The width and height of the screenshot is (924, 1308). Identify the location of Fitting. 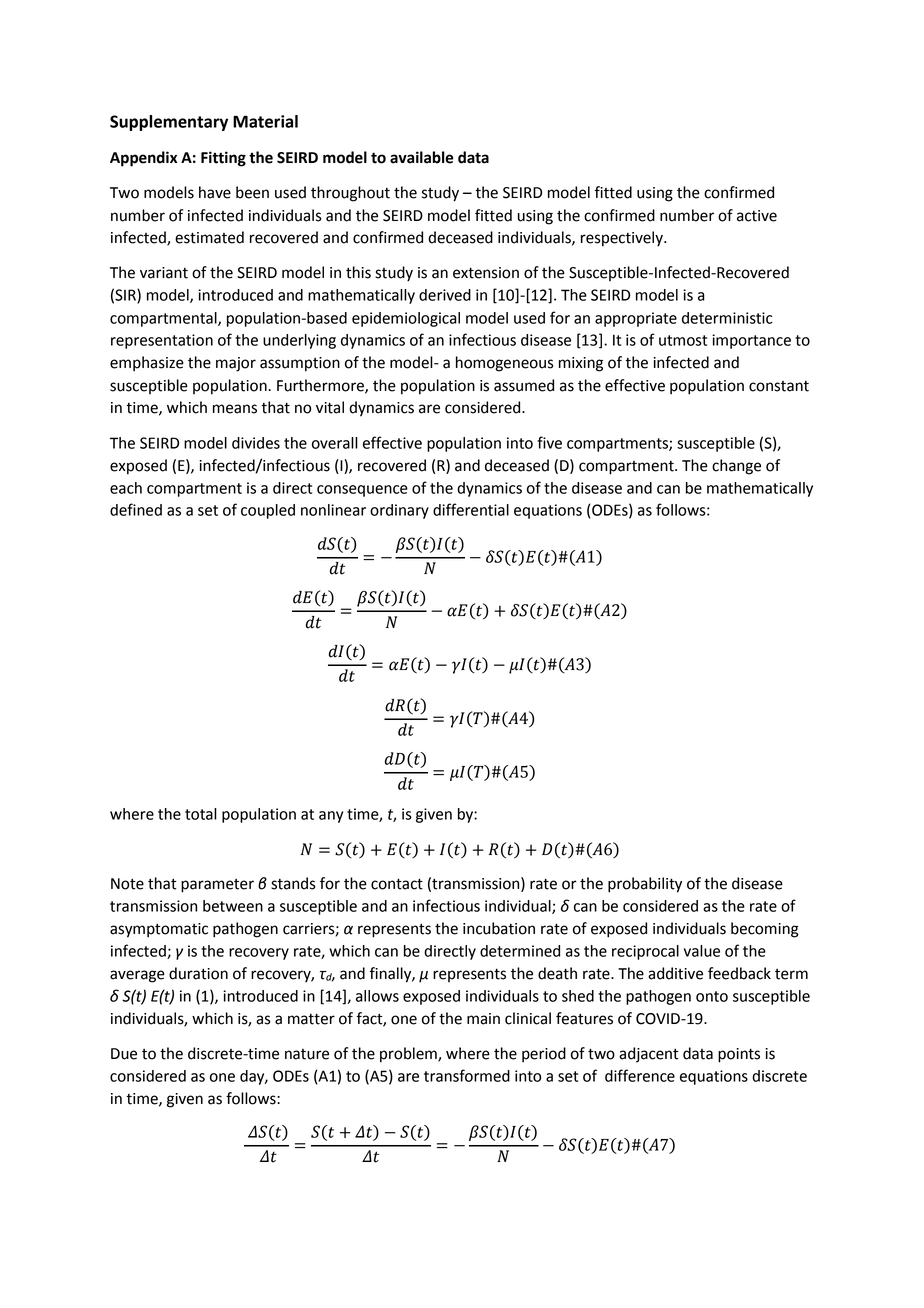
(223, 159).
